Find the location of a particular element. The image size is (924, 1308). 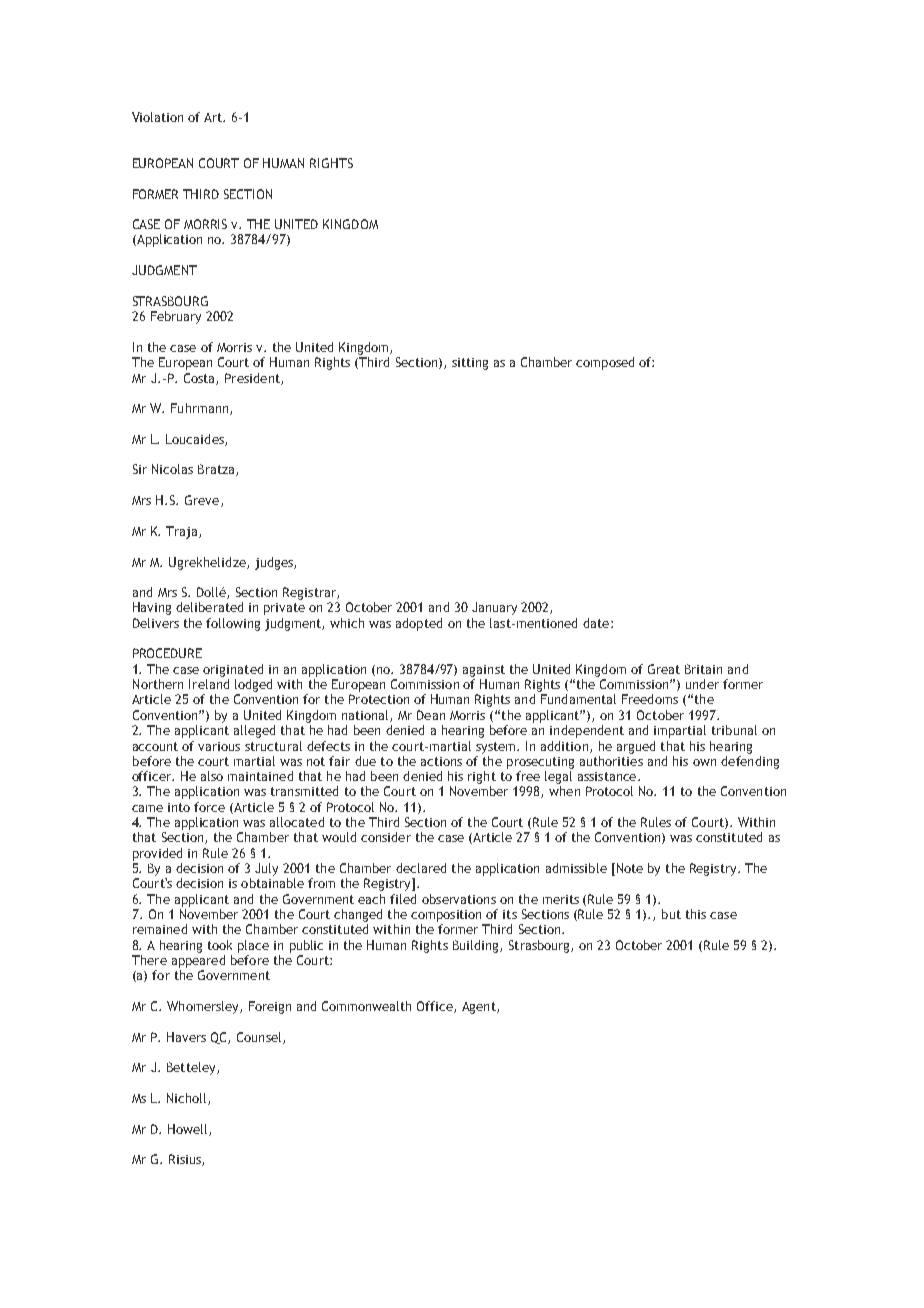

President is located at coordinates (253, 379).
